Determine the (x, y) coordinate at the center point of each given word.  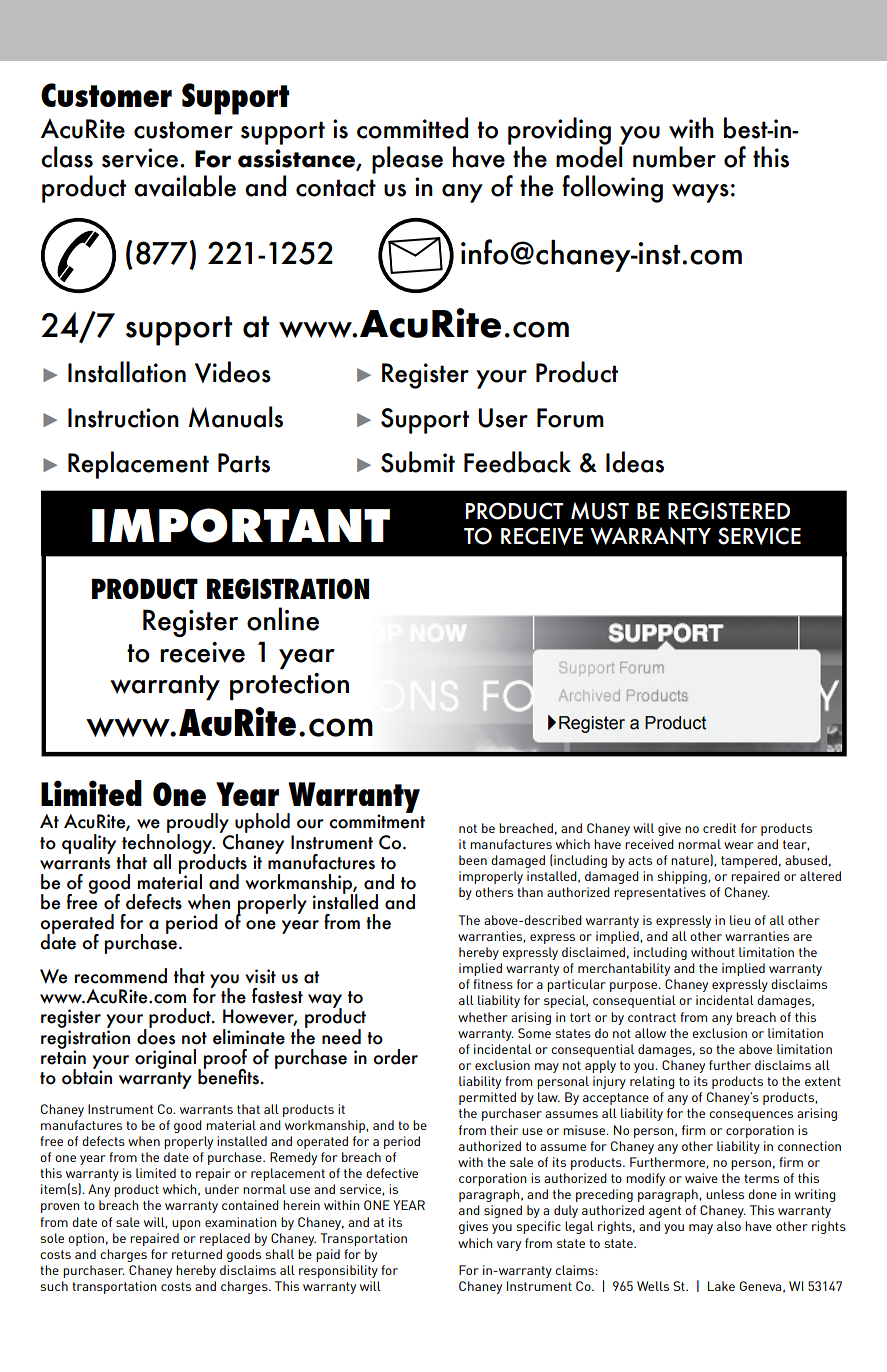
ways (700, 193)
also (729, 1226)
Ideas (635, 462)
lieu (740, 920)
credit (719, 828)
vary (509, 1246)
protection (289, 686)
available (185, 186)
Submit (418, 462)
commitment (377, 821)
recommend (120, 976)
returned (197, 1254)
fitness (493, 984)
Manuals (236, 417)
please (407, 160)
